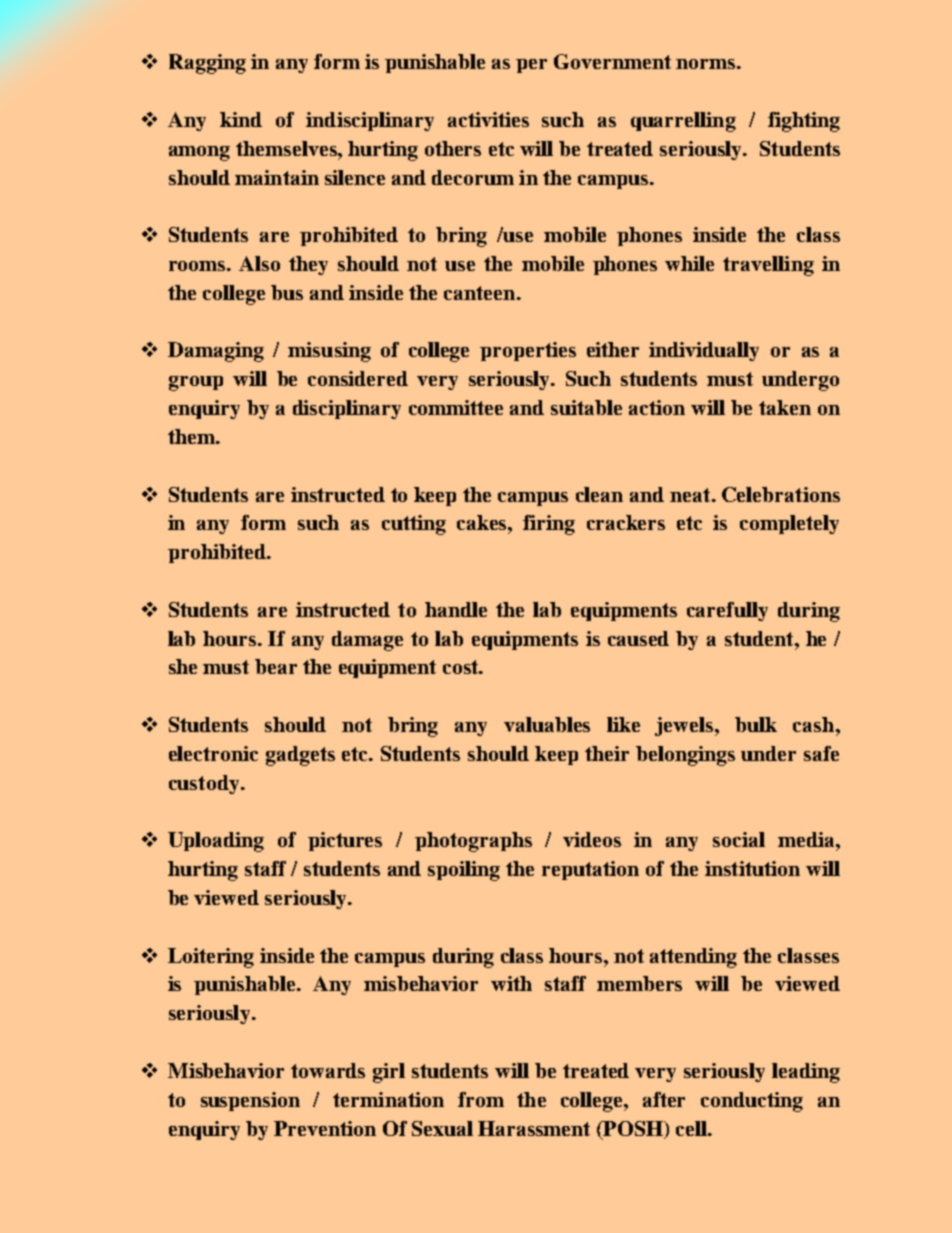  Describe the element at coordinates (300, 756) in the screenshot. I see `gadgets` at that location.
